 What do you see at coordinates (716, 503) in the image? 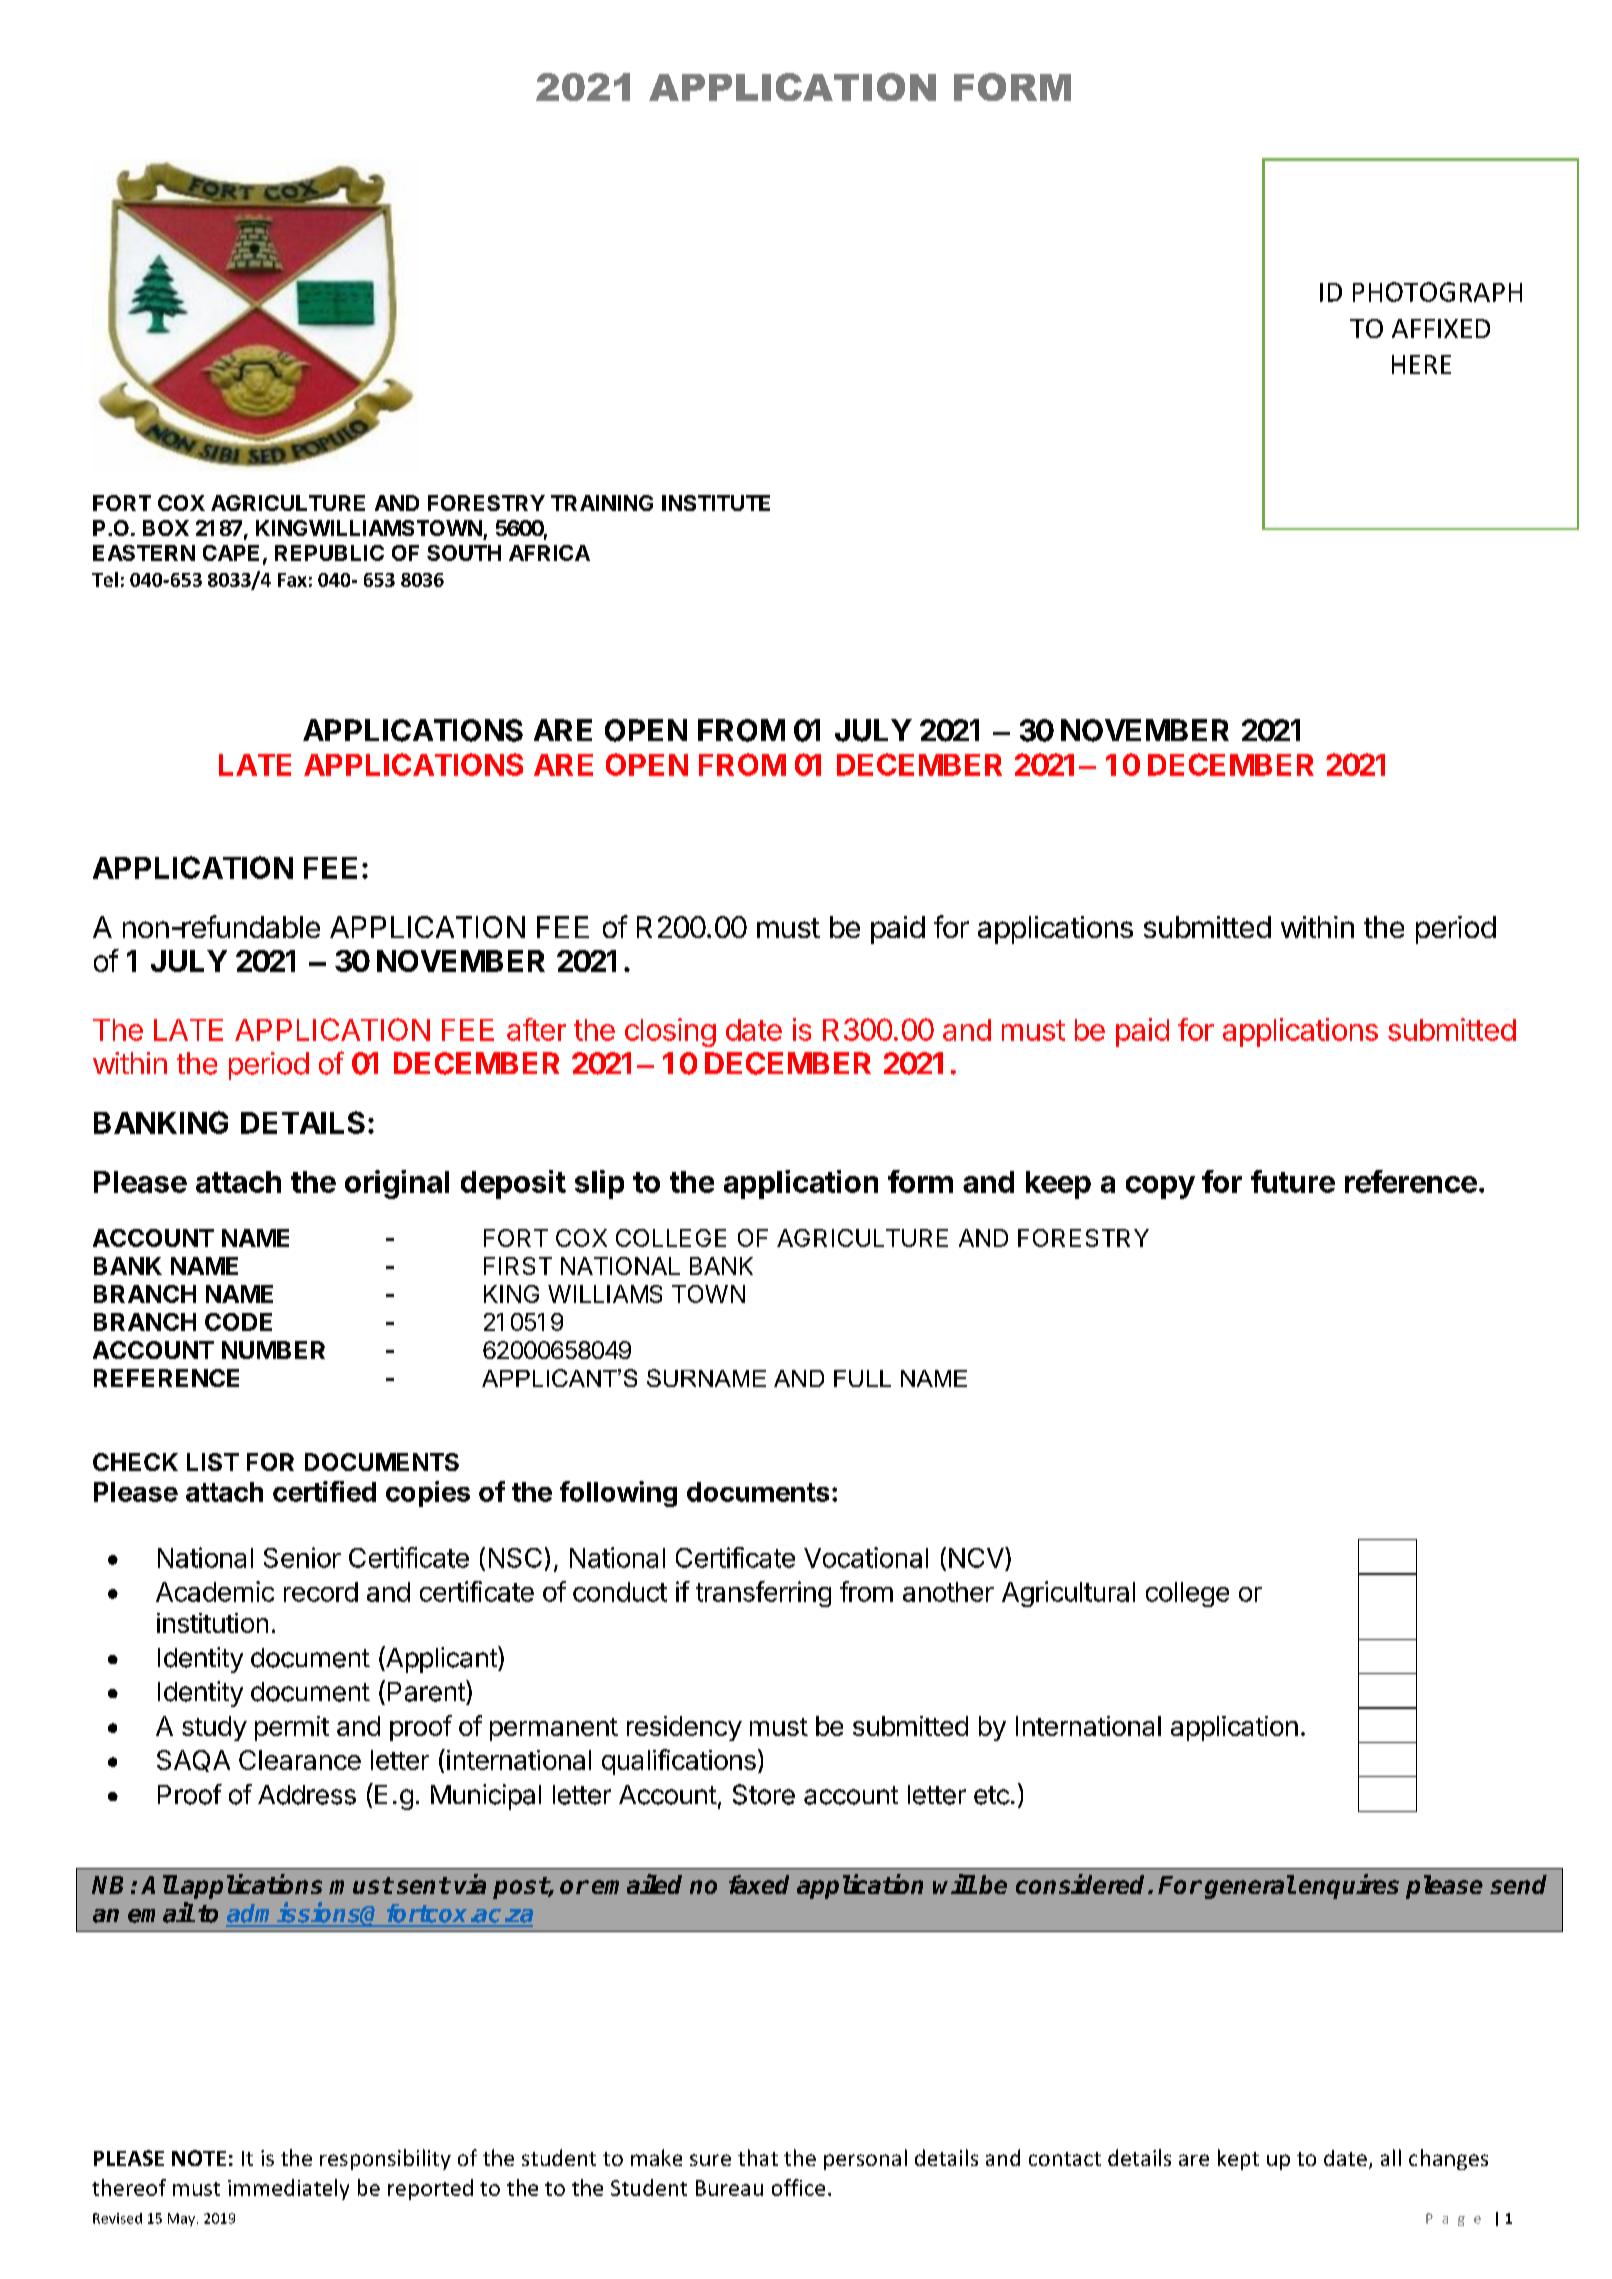
I see `INSTITUTE` at bounding box center [716, 503].
